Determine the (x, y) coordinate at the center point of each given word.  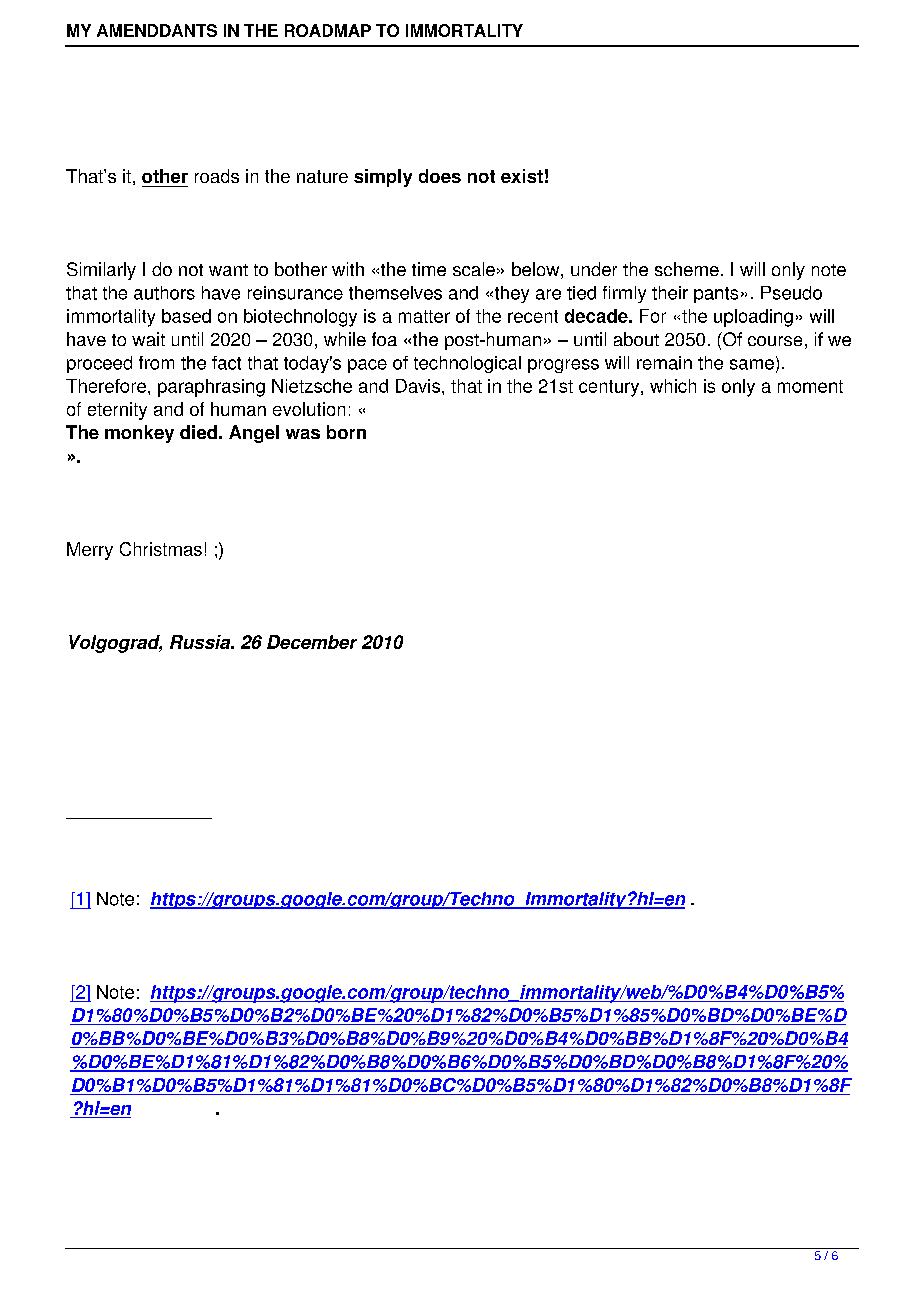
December (312, 642)
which (673, 386)
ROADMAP (328, 30)
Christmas (161, 549)
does (440, 176)
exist (522, 176)
